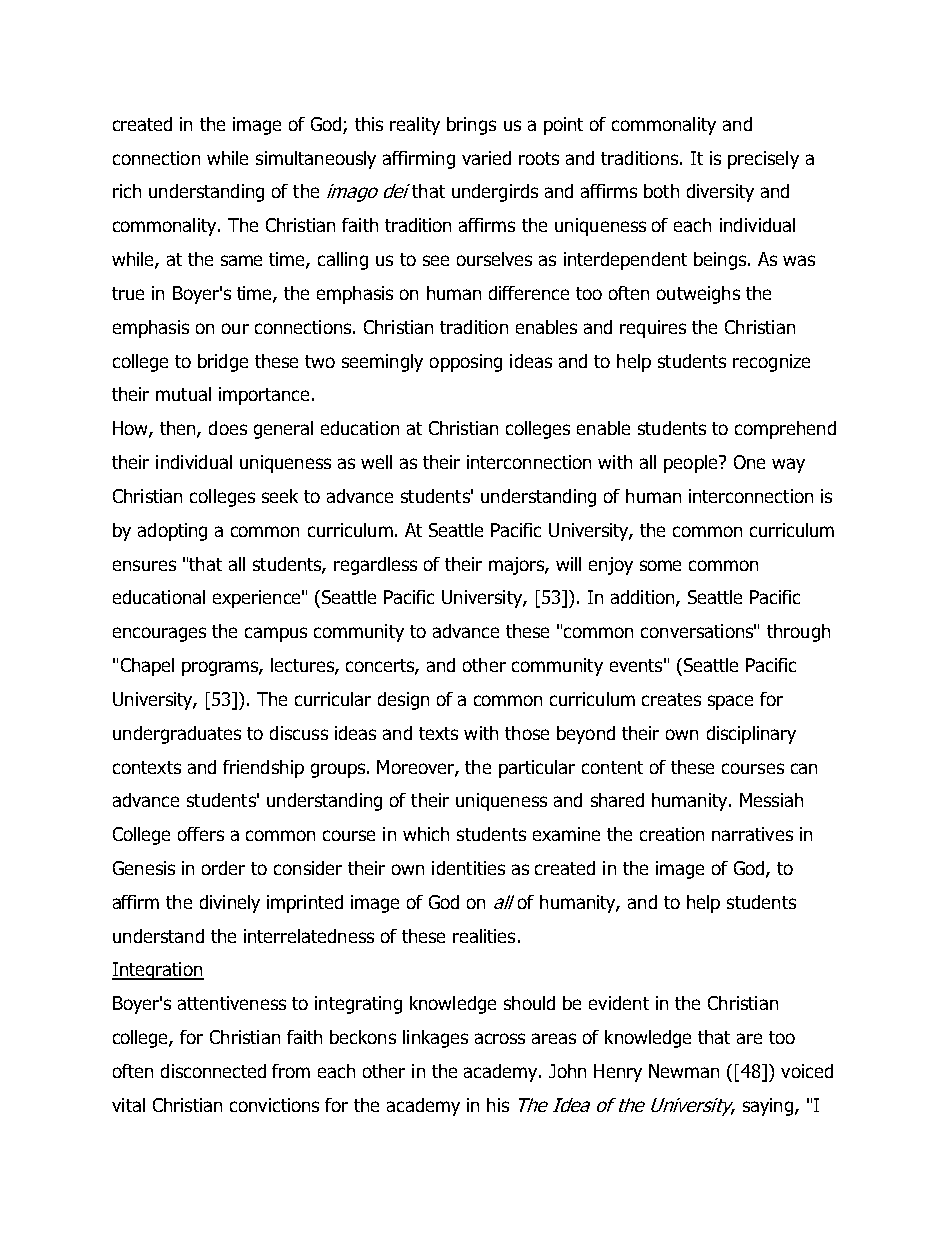  Describe the element at coordinates (127, 191) in the image. I see `rich` at that location.
